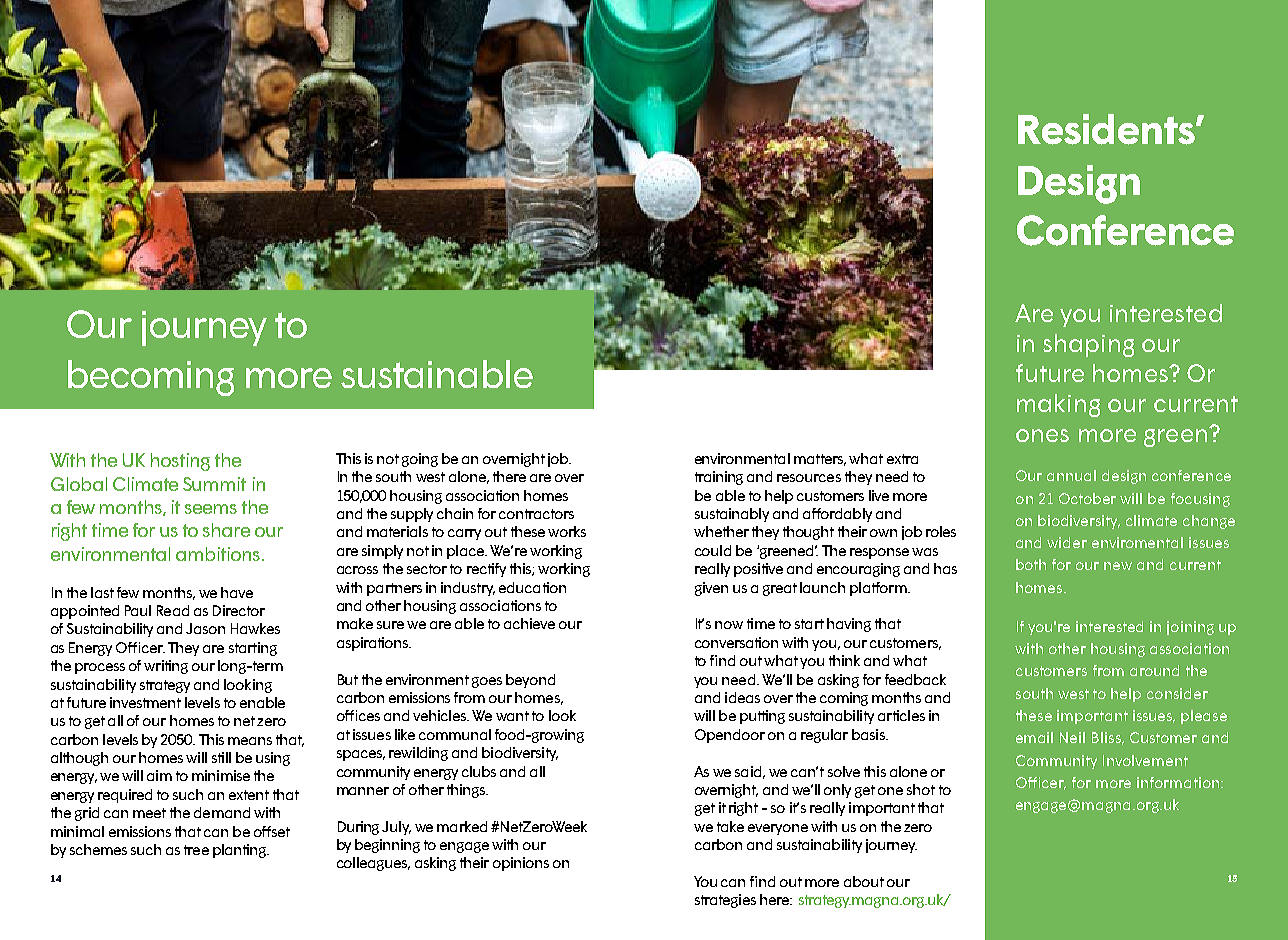 The height and width of the screenshot is (940, 1288). What do you see at coordinates (1107, 129) in the screenshot?
I see `Residents` at bounding box center [1107, 129].
